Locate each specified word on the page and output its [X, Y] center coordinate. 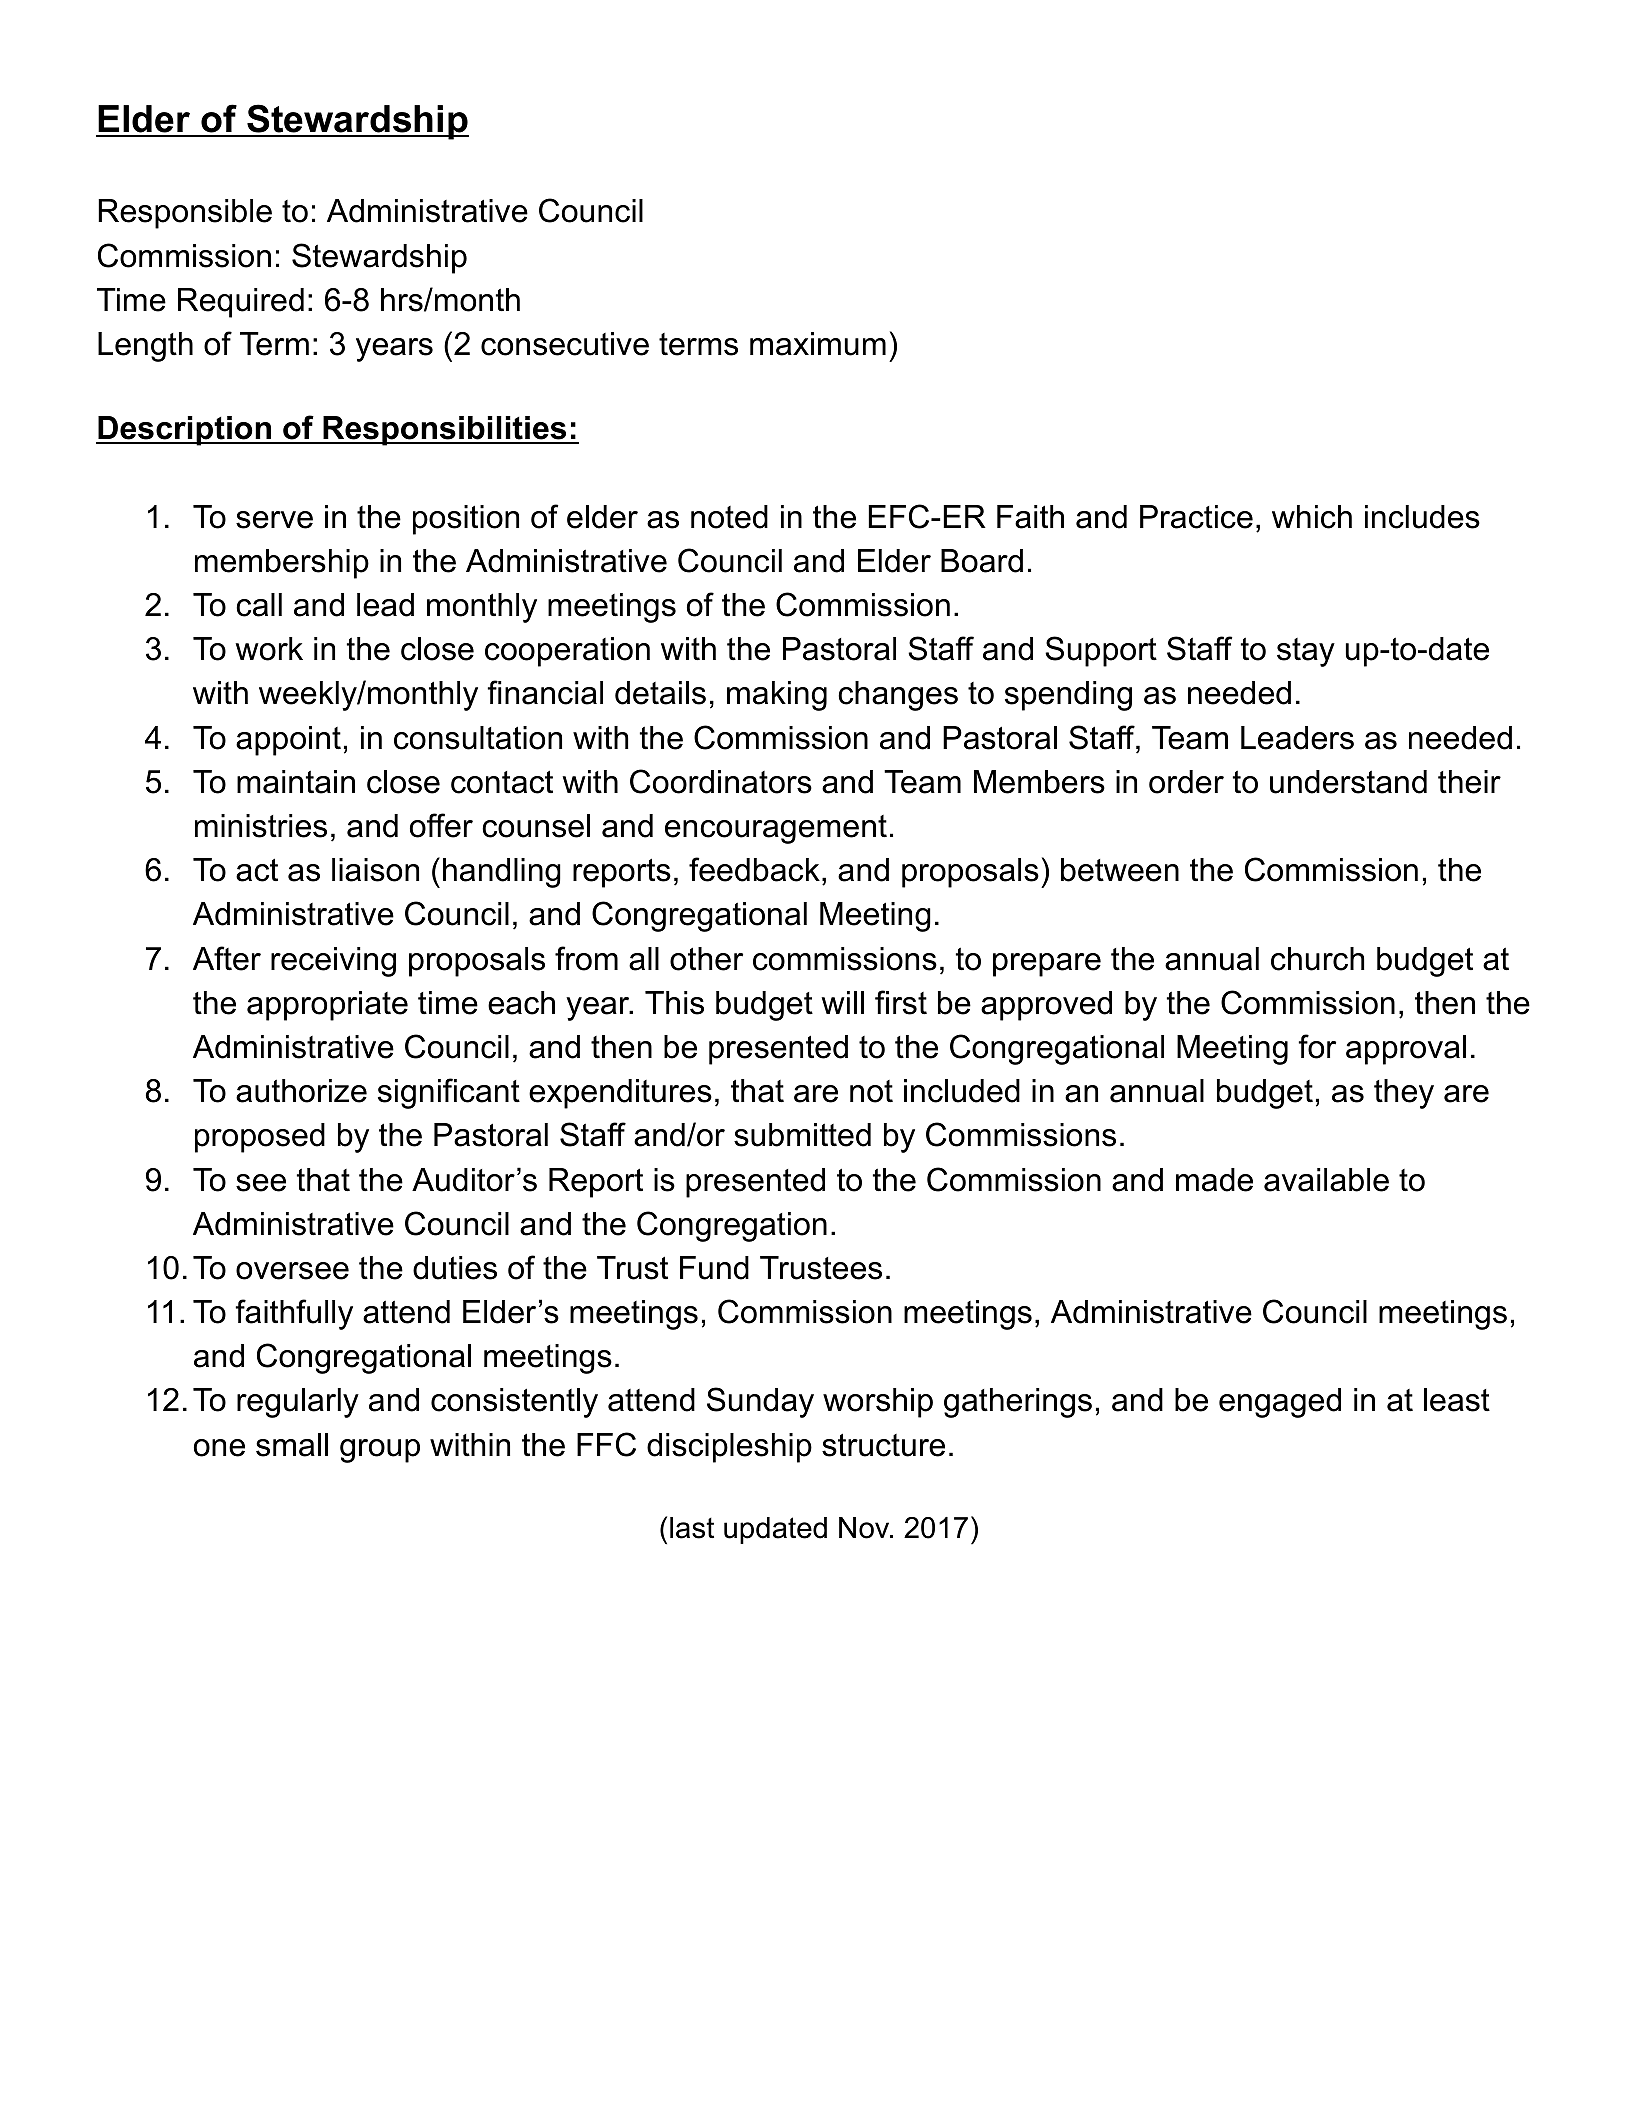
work [269, 649]
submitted [802, 1135]
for [1317, 1046]
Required [241, 303]
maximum [818, 344]
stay [1306, 652]
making [777, 696]
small [292, 1445]
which [1312, 517]
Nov [865, 1528]
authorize [301, 1091]
